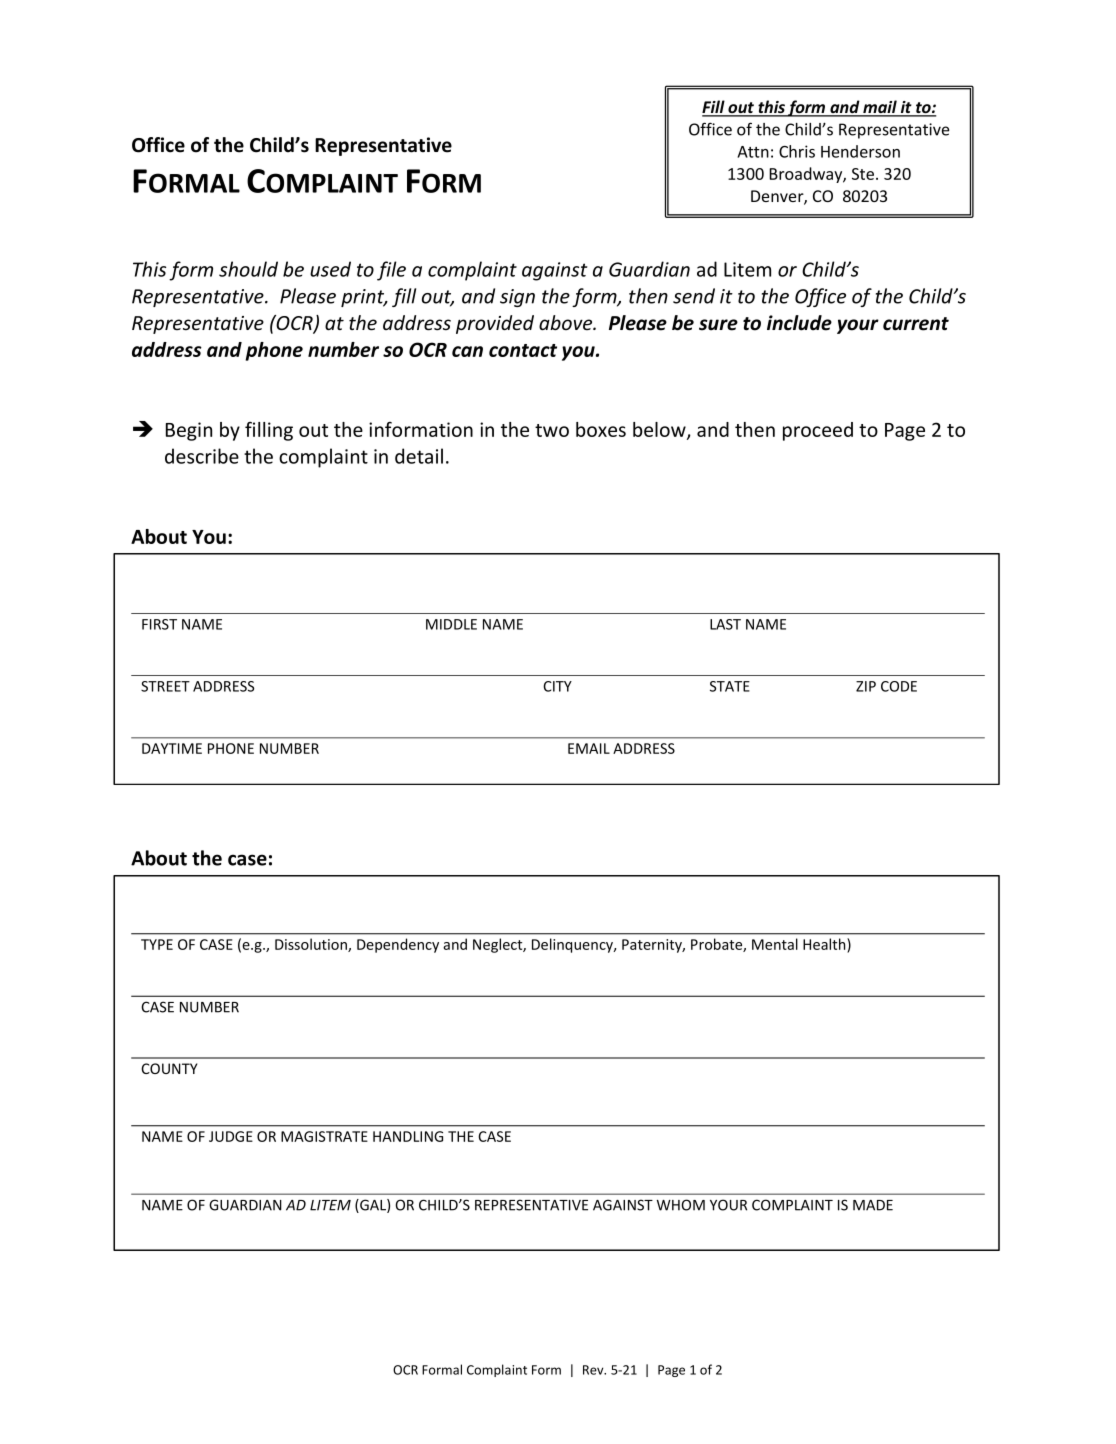 Image resolution: width=1116 pixels, height=1444 pixels. Describe the element at coordinates (408, 1136) in the image. I see `HANDLING` at that location.
